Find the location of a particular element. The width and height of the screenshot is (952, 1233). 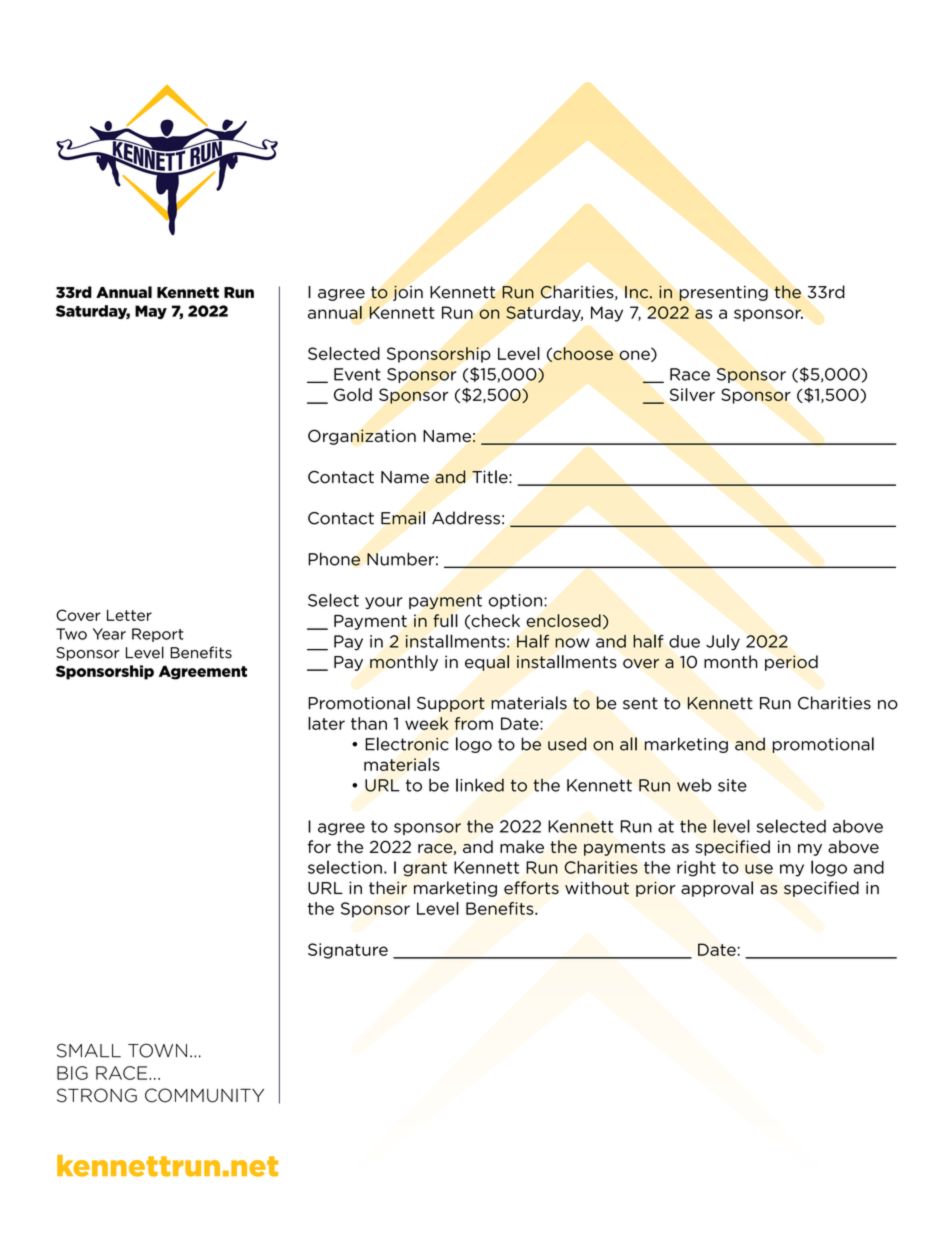

join is located at coordinates (408, 293).
